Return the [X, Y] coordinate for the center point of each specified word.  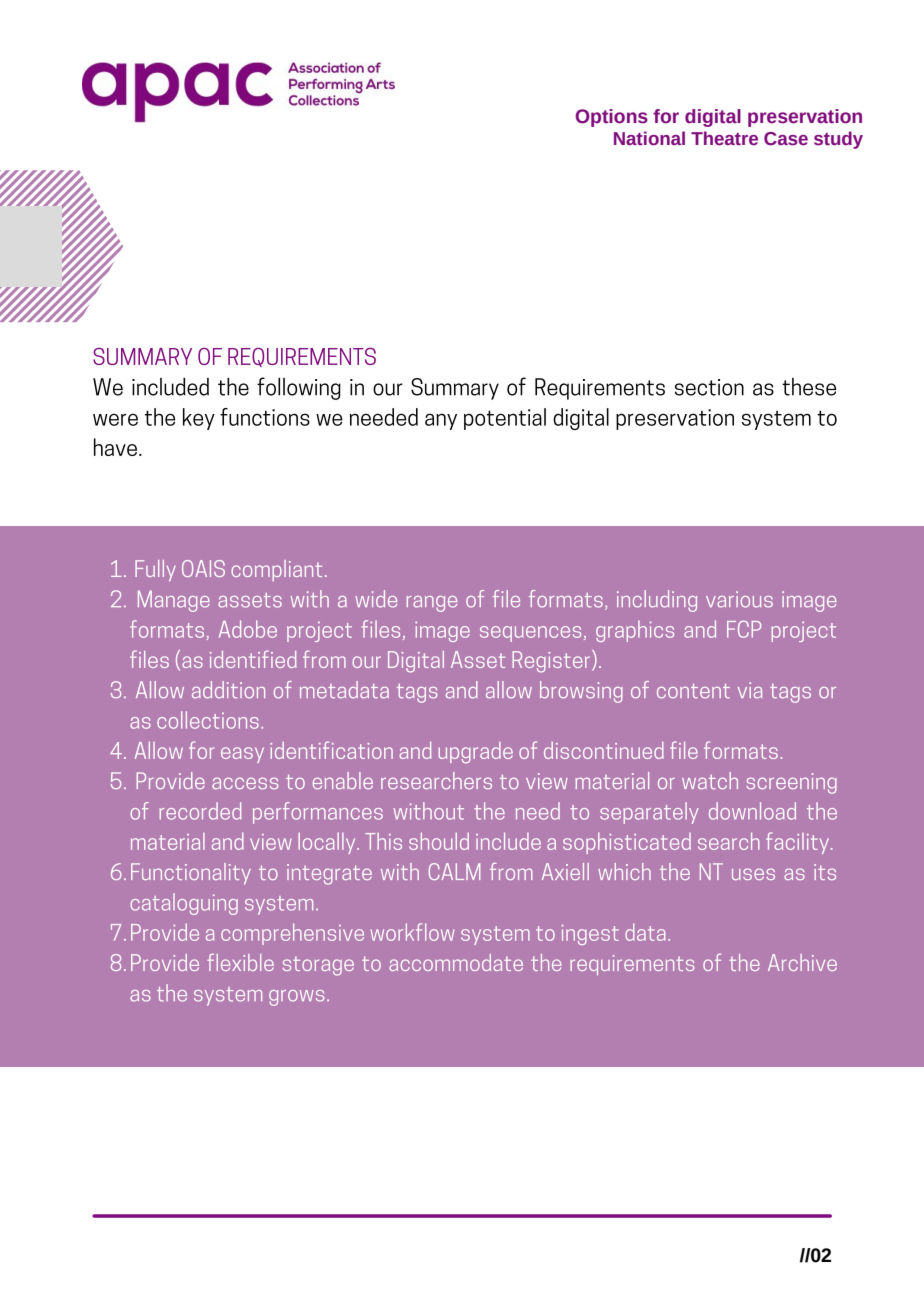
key [199, 419]
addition [228, 690]
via [750, 690]
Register [551, 662]
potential [505, 419]
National [649, 138]
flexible [240, 962]
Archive [802, 962]
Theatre [724, 138]
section [709, 387]
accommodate [456, 962]
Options [611, 118]
